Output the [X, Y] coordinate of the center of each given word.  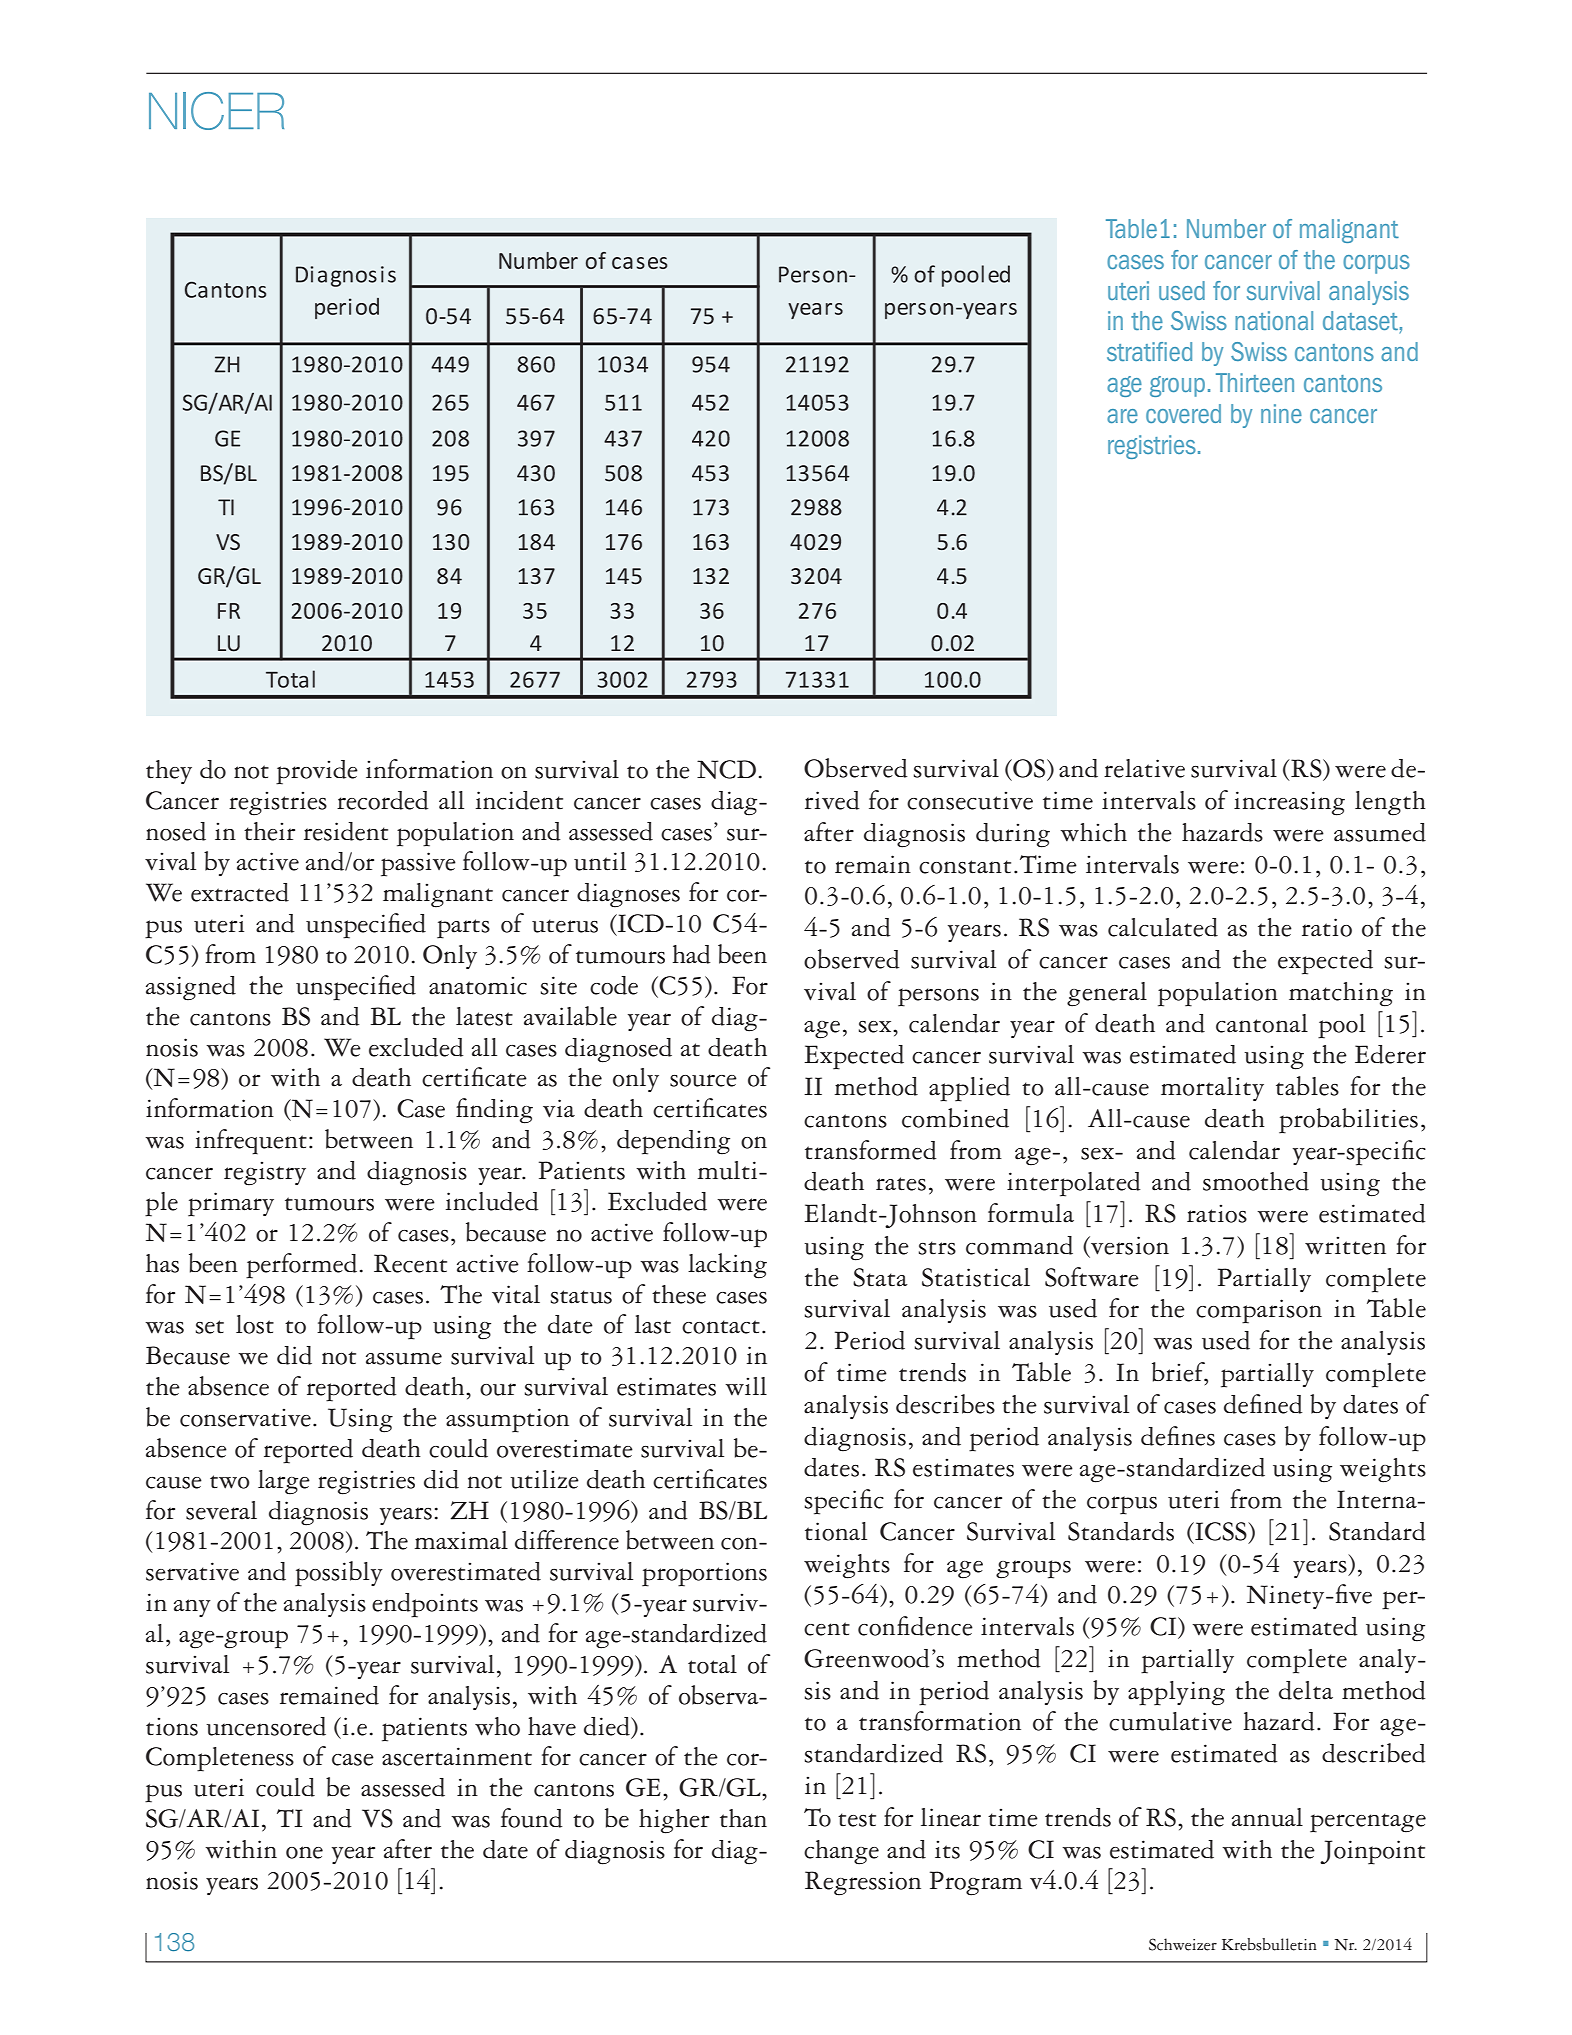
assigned [191, 988]
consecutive [970, 800]
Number [1226, 228]
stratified [1149, 351]
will [746, 1386]
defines [1178, 1436]
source [703, 1080]
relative [1144, 768]
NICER [216, 111]
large [284, 1482]
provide [317, 772]
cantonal [1262, 1023]
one [304, 1852]
